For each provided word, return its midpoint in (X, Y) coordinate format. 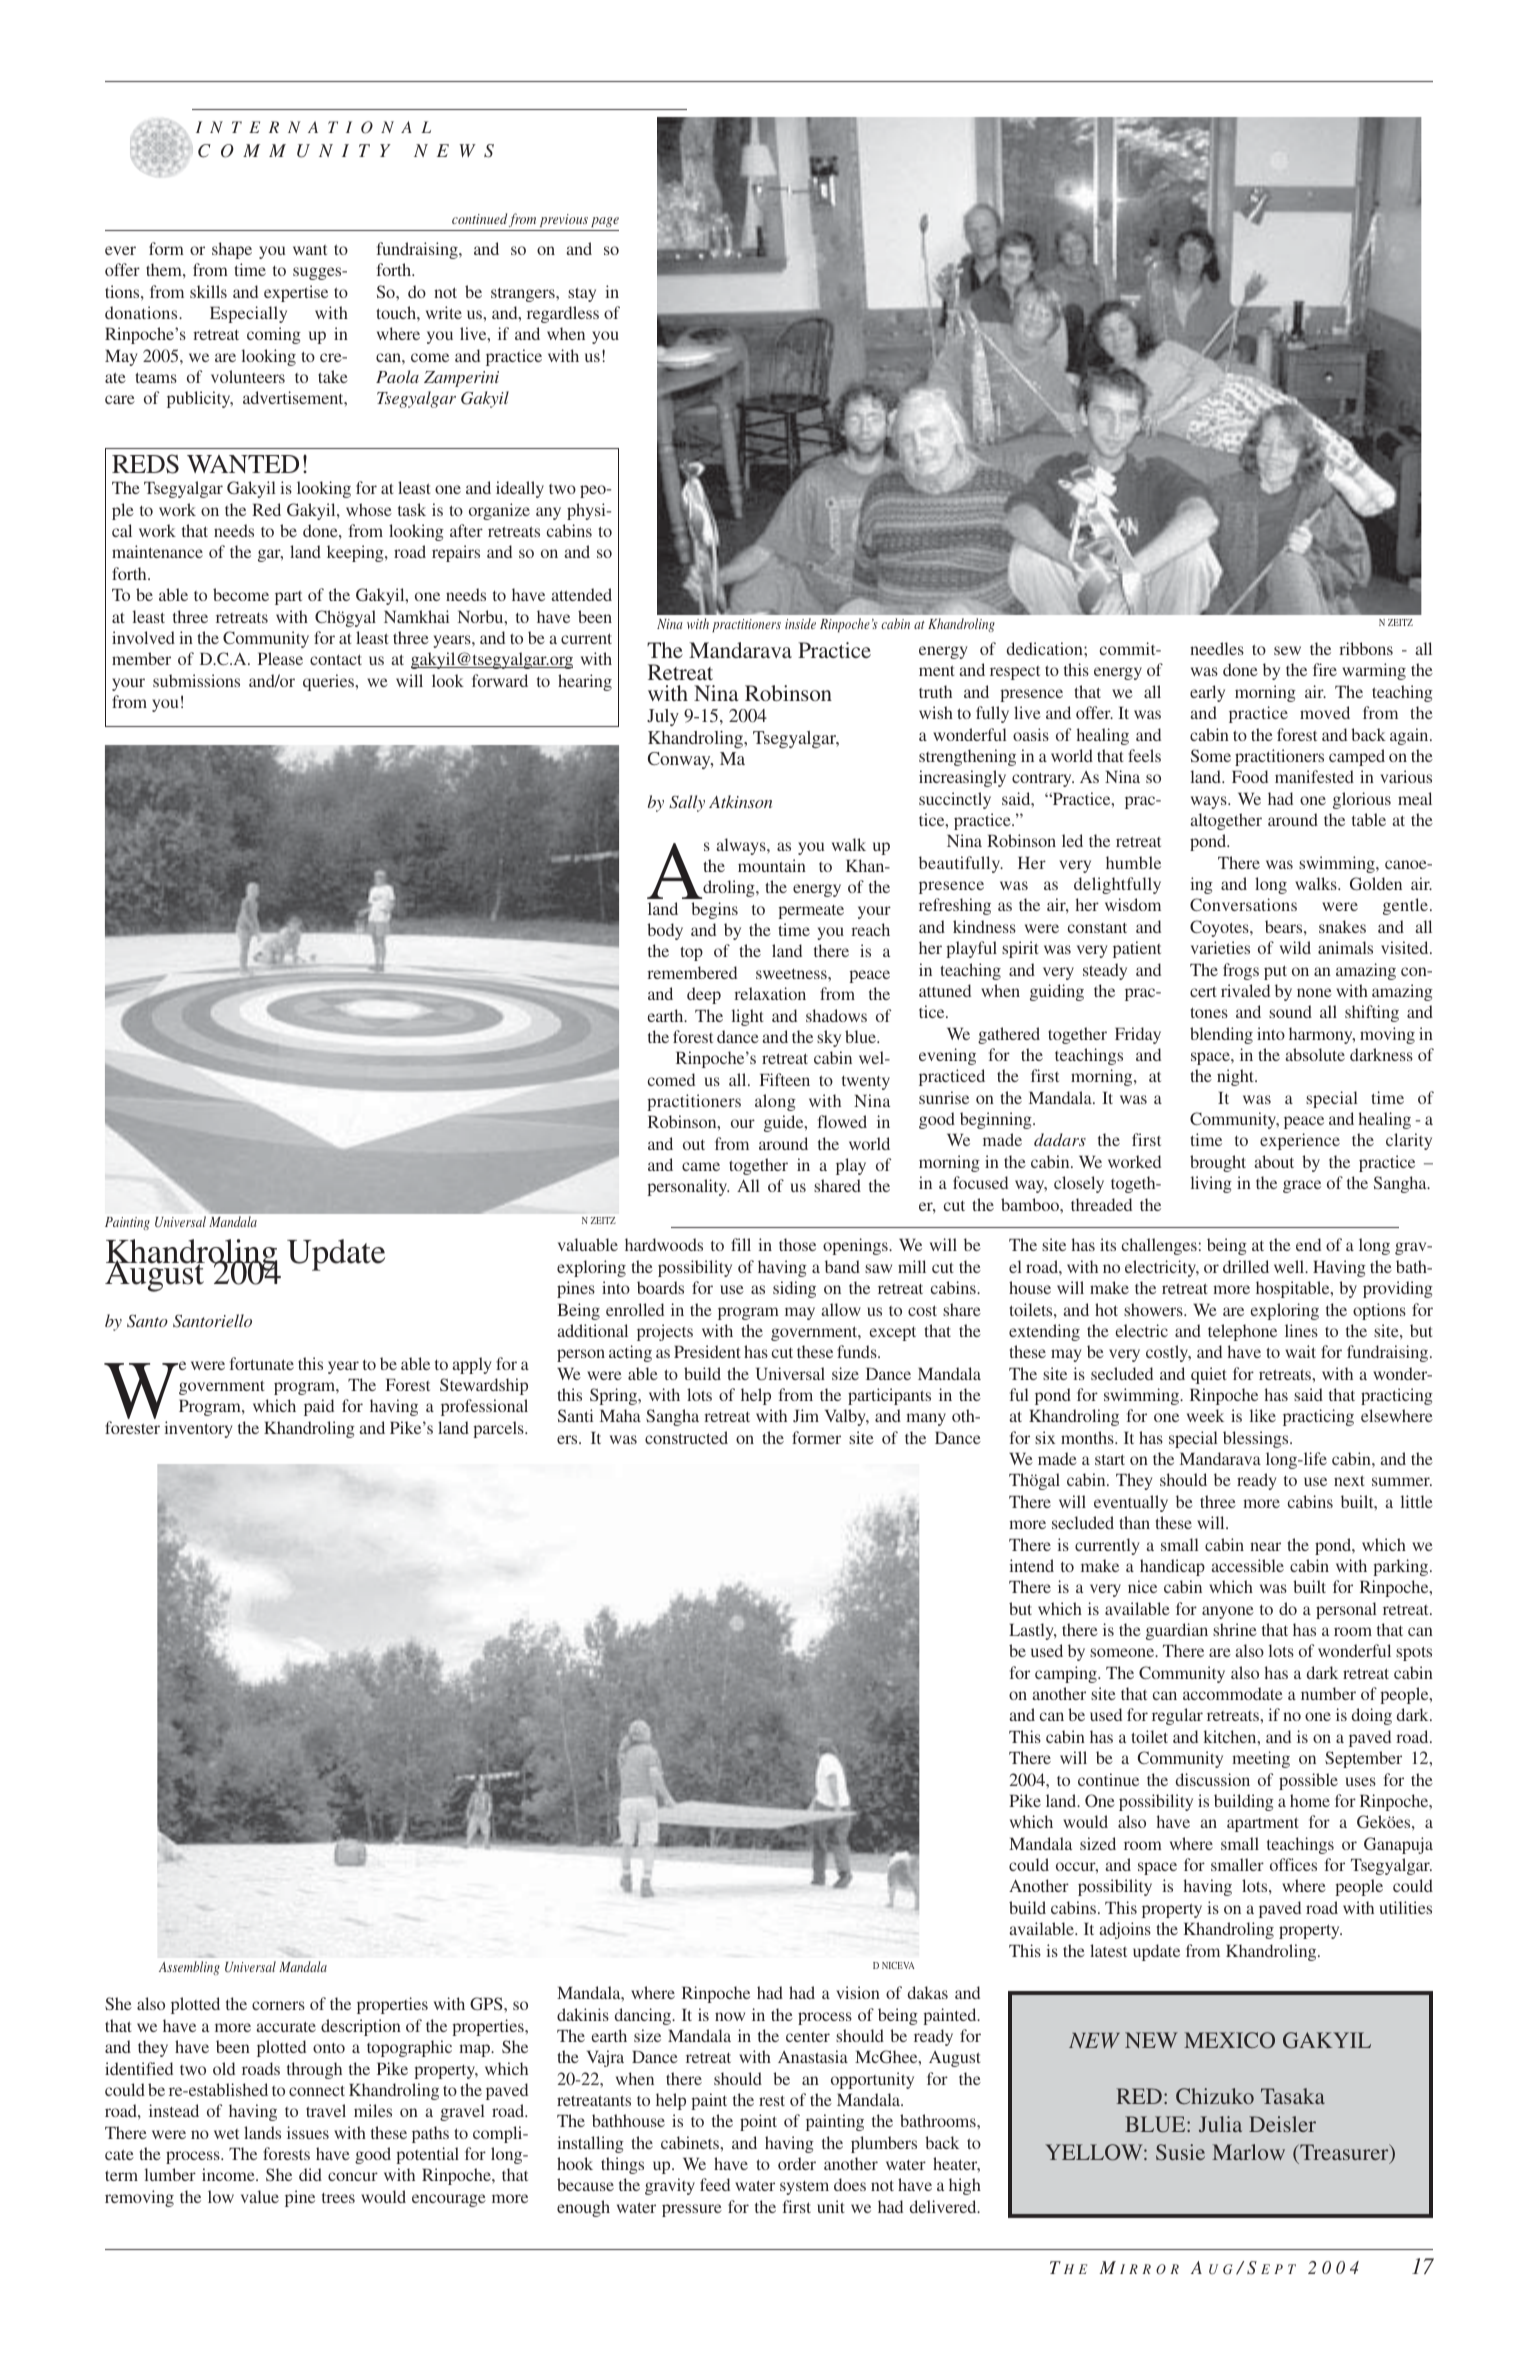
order (797, 2163)
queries (329, 682)
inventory (198, 1429)
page (605, 222)
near (1265, 1546)
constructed (686, 1437)
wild (1295, 947)
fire (1325, 669)
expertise (296, 293)
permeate (811, 912)
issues (308, 2132)
